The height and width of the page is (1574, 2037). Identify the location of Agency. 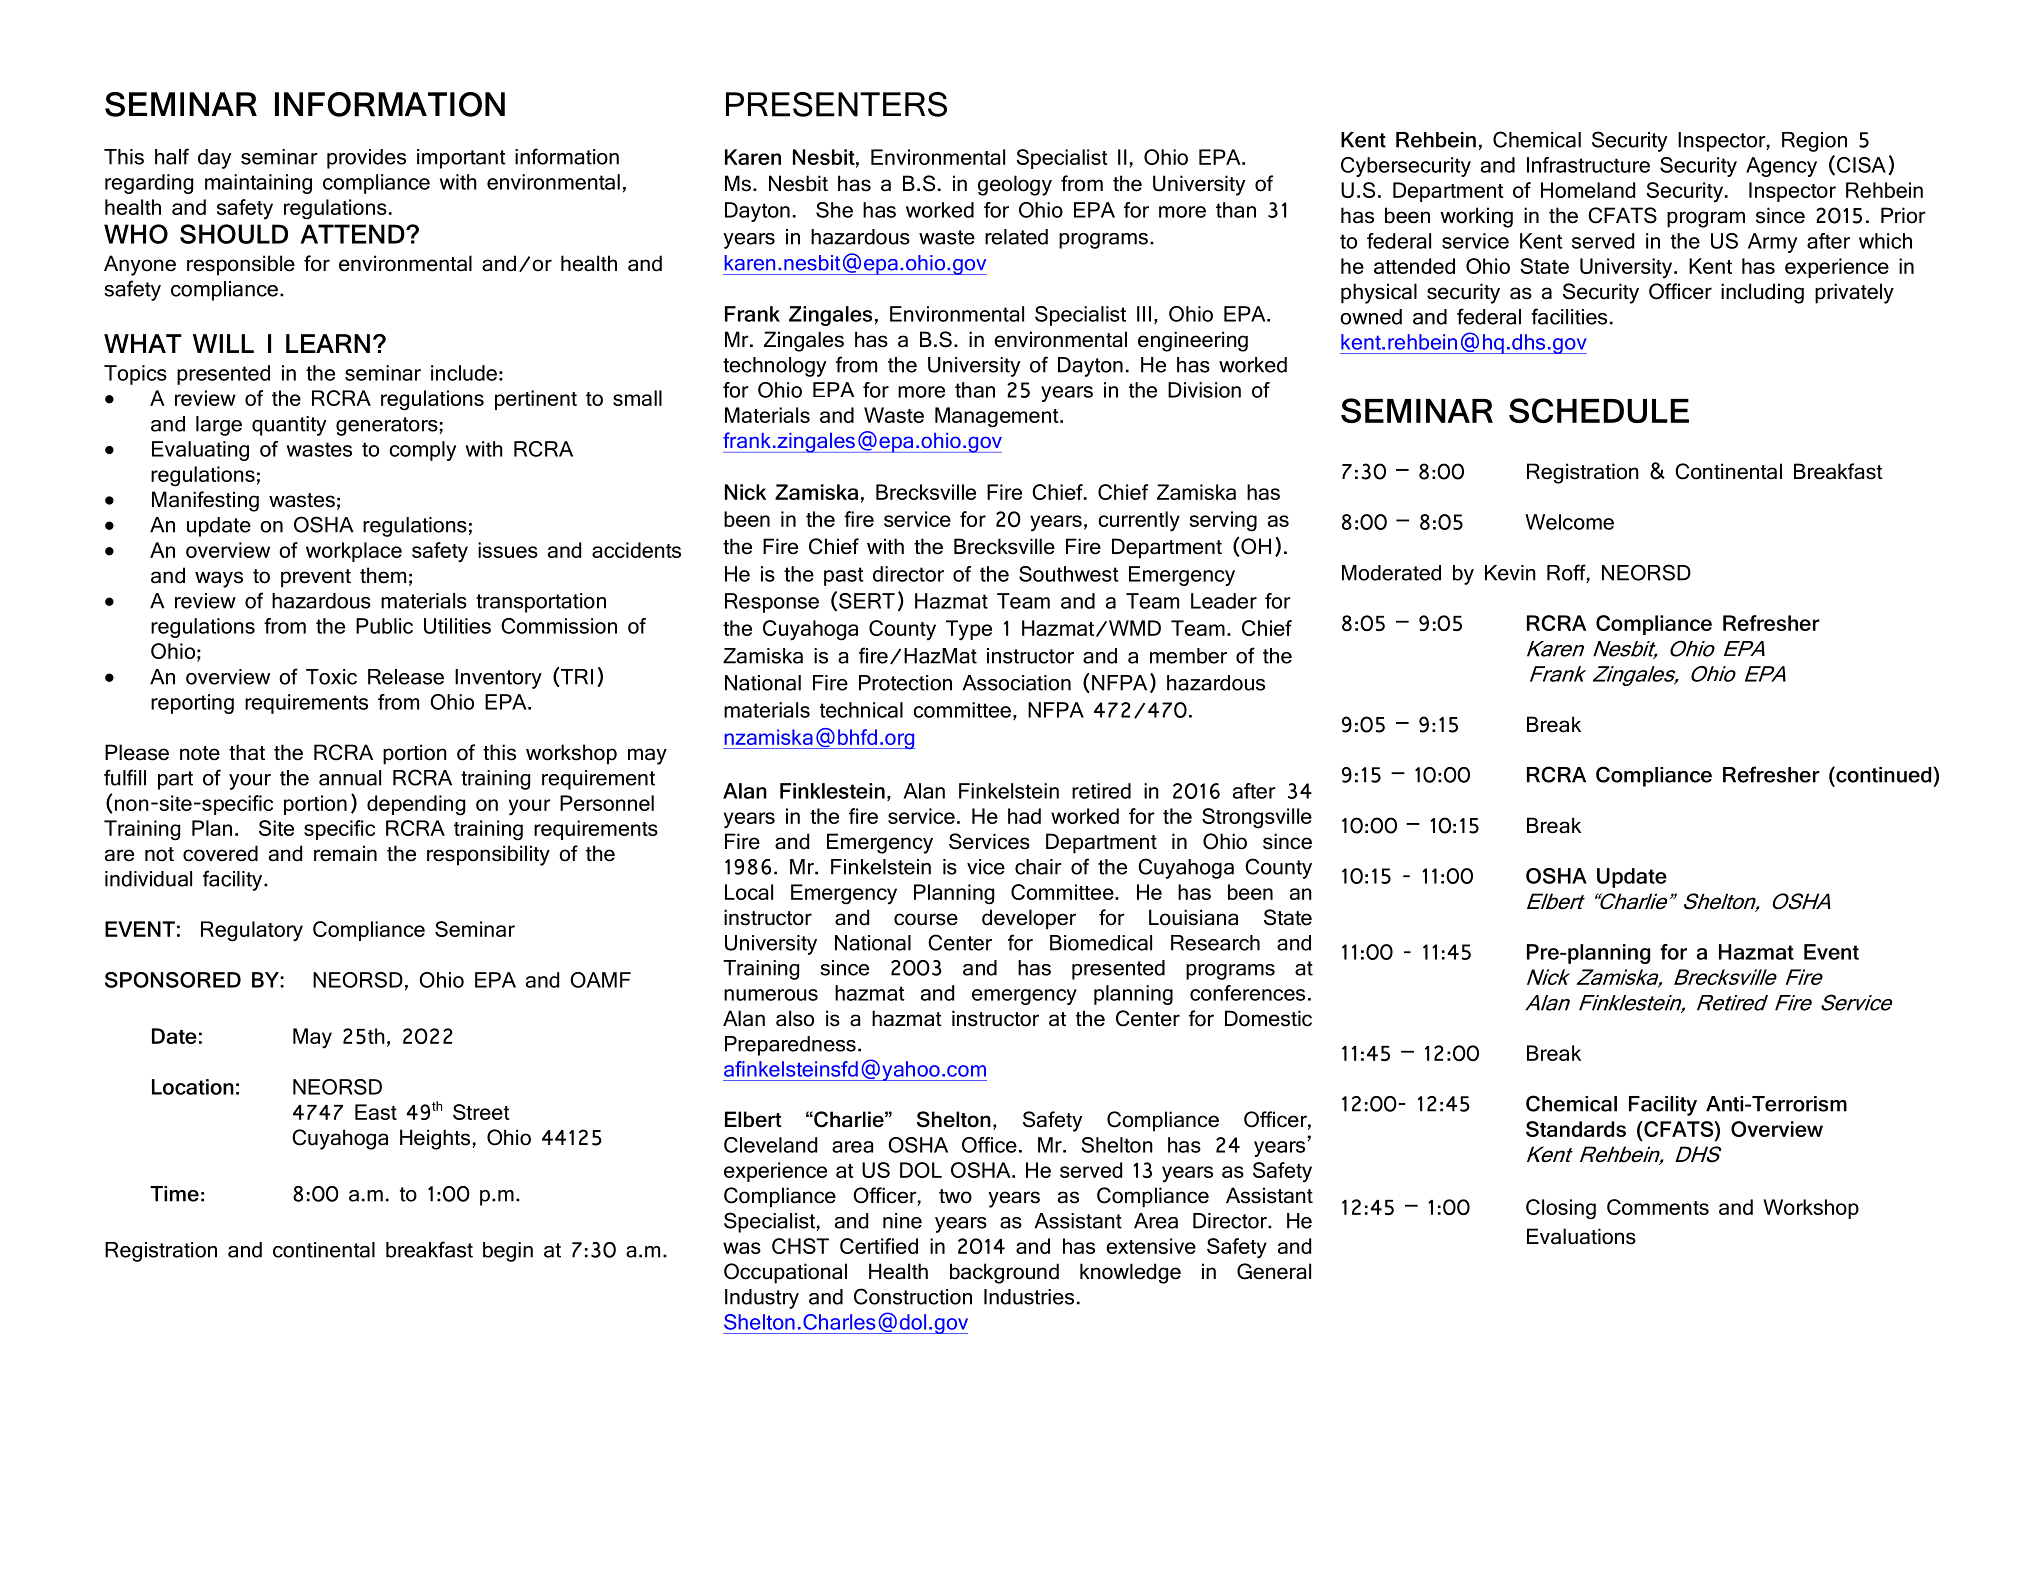
(1781, 167).
